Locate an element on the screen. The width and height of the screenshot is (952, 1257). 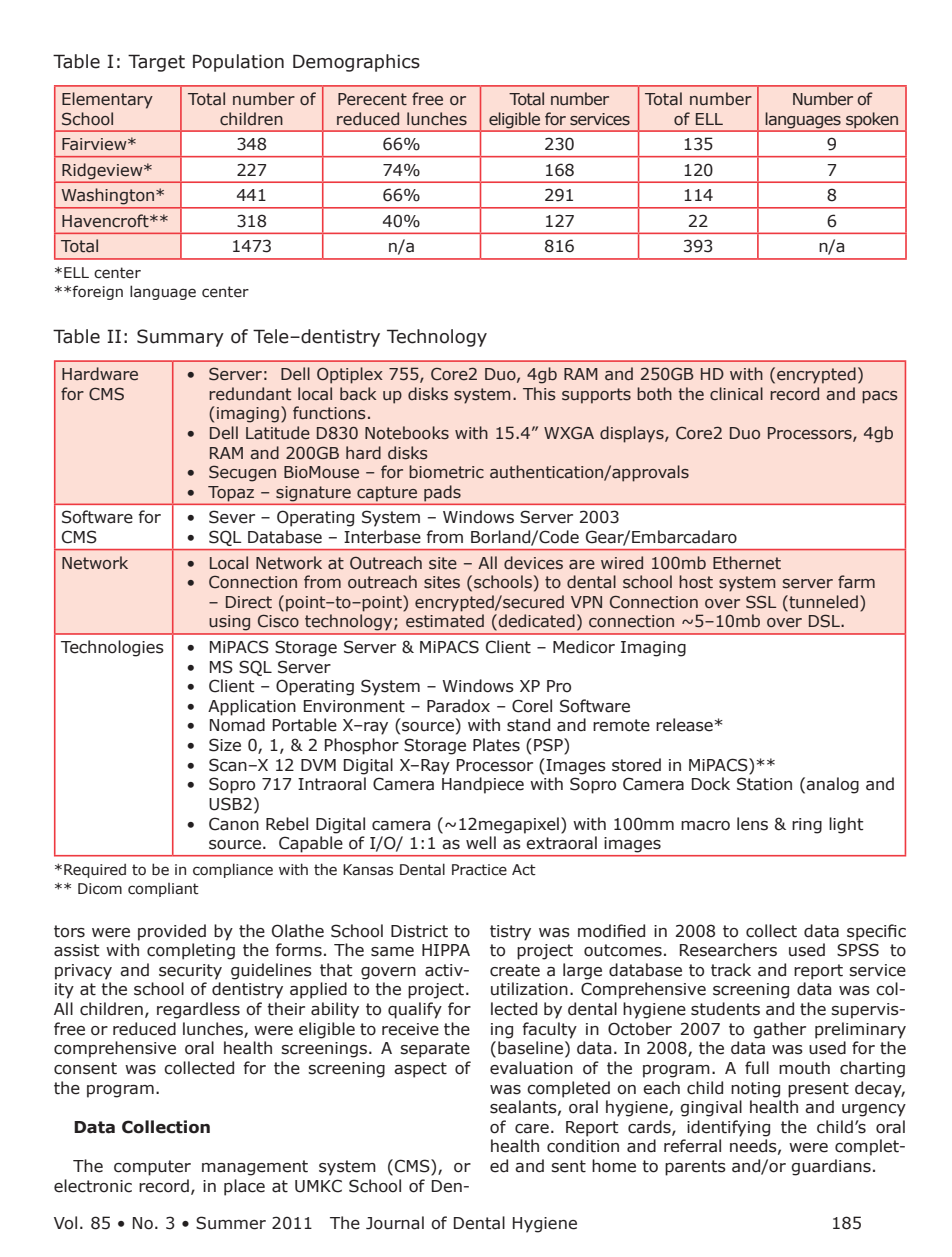
HIPPA is located at coordinates (446, 950).
